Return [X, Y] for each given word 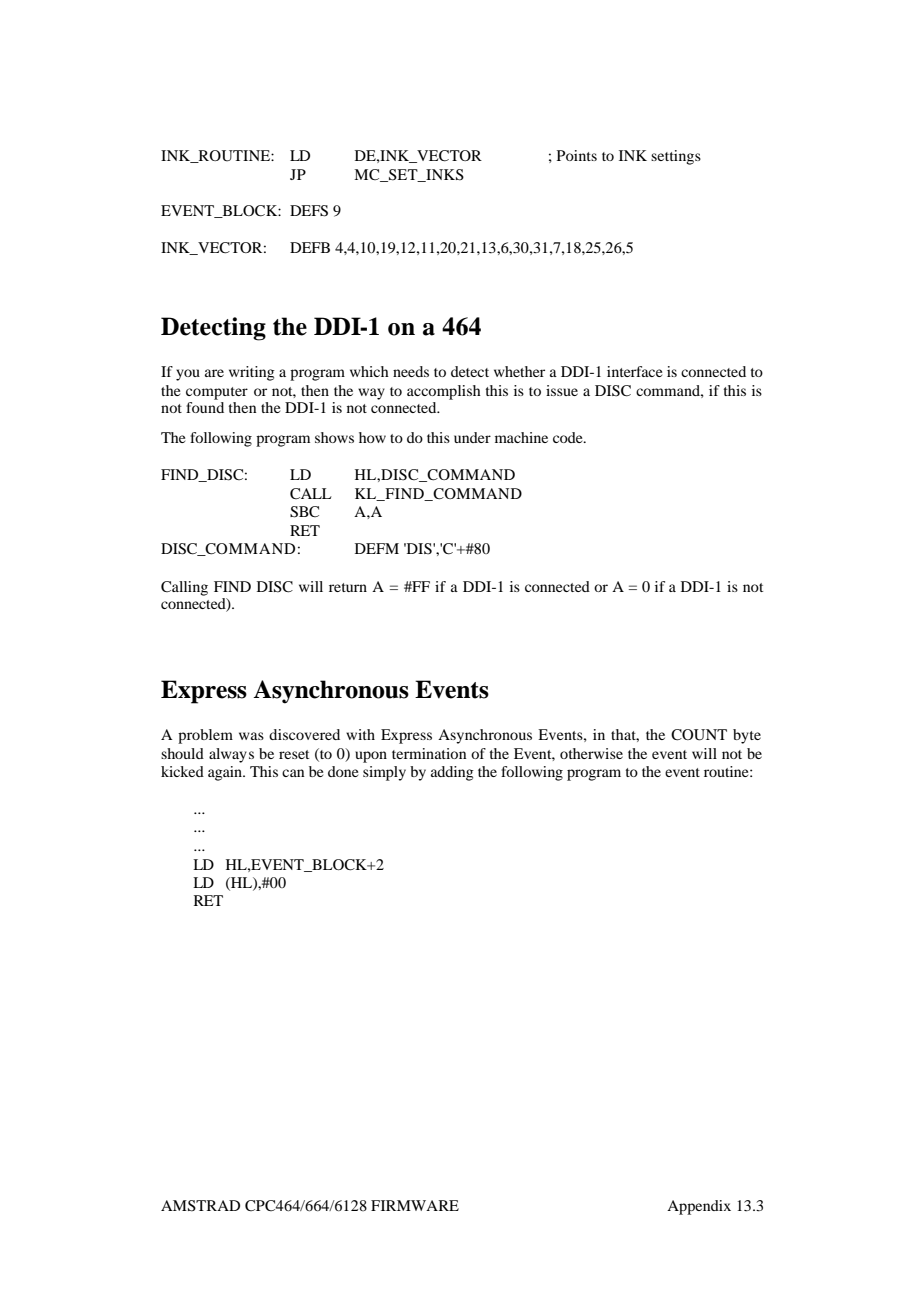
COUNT [699, 735]
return [348, 587]
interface [634, 371]
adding [452, 773]
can [293, 773]
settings [676, 157]
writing [252, 373]
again [226, 773]
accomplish [444, 392]
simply [384, 773]
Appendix [699, 1207]
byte [747, 736]
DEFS [309, 211]
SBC [304, 512]
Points [577, 155]
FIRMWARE [415, 1205]
